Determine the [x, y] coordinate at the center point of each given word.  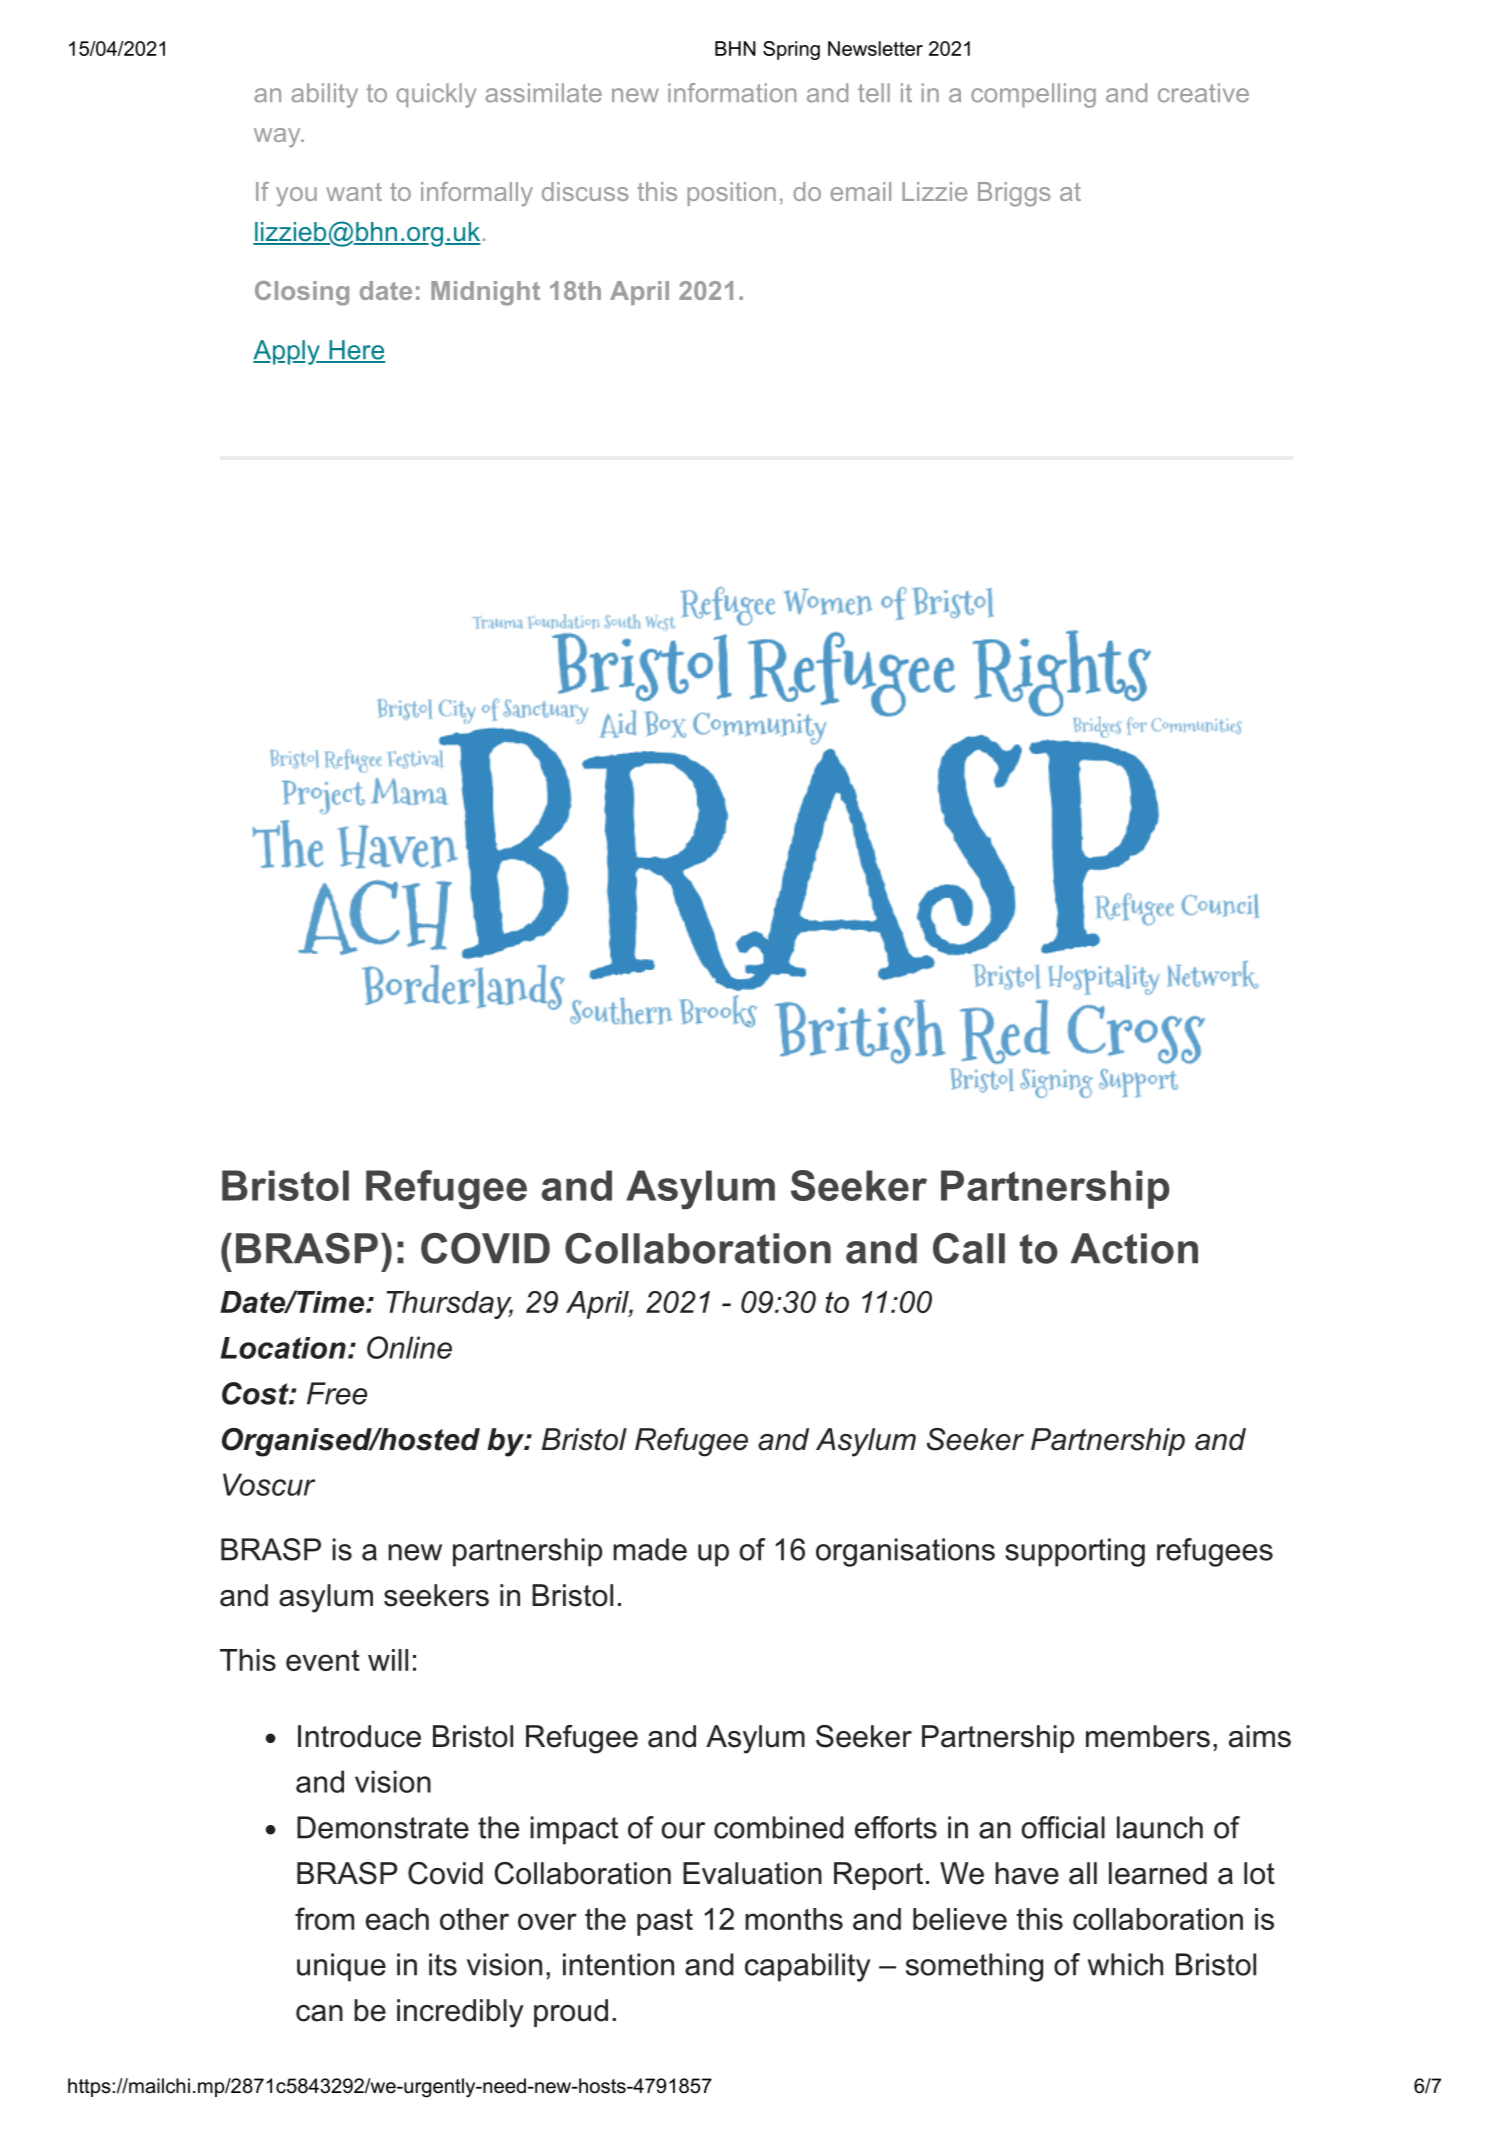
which [1125, 1964]
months [794, 1919]
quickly [436, 95]
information [732, 93]
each [397, 1919]
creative [1203, 93]
